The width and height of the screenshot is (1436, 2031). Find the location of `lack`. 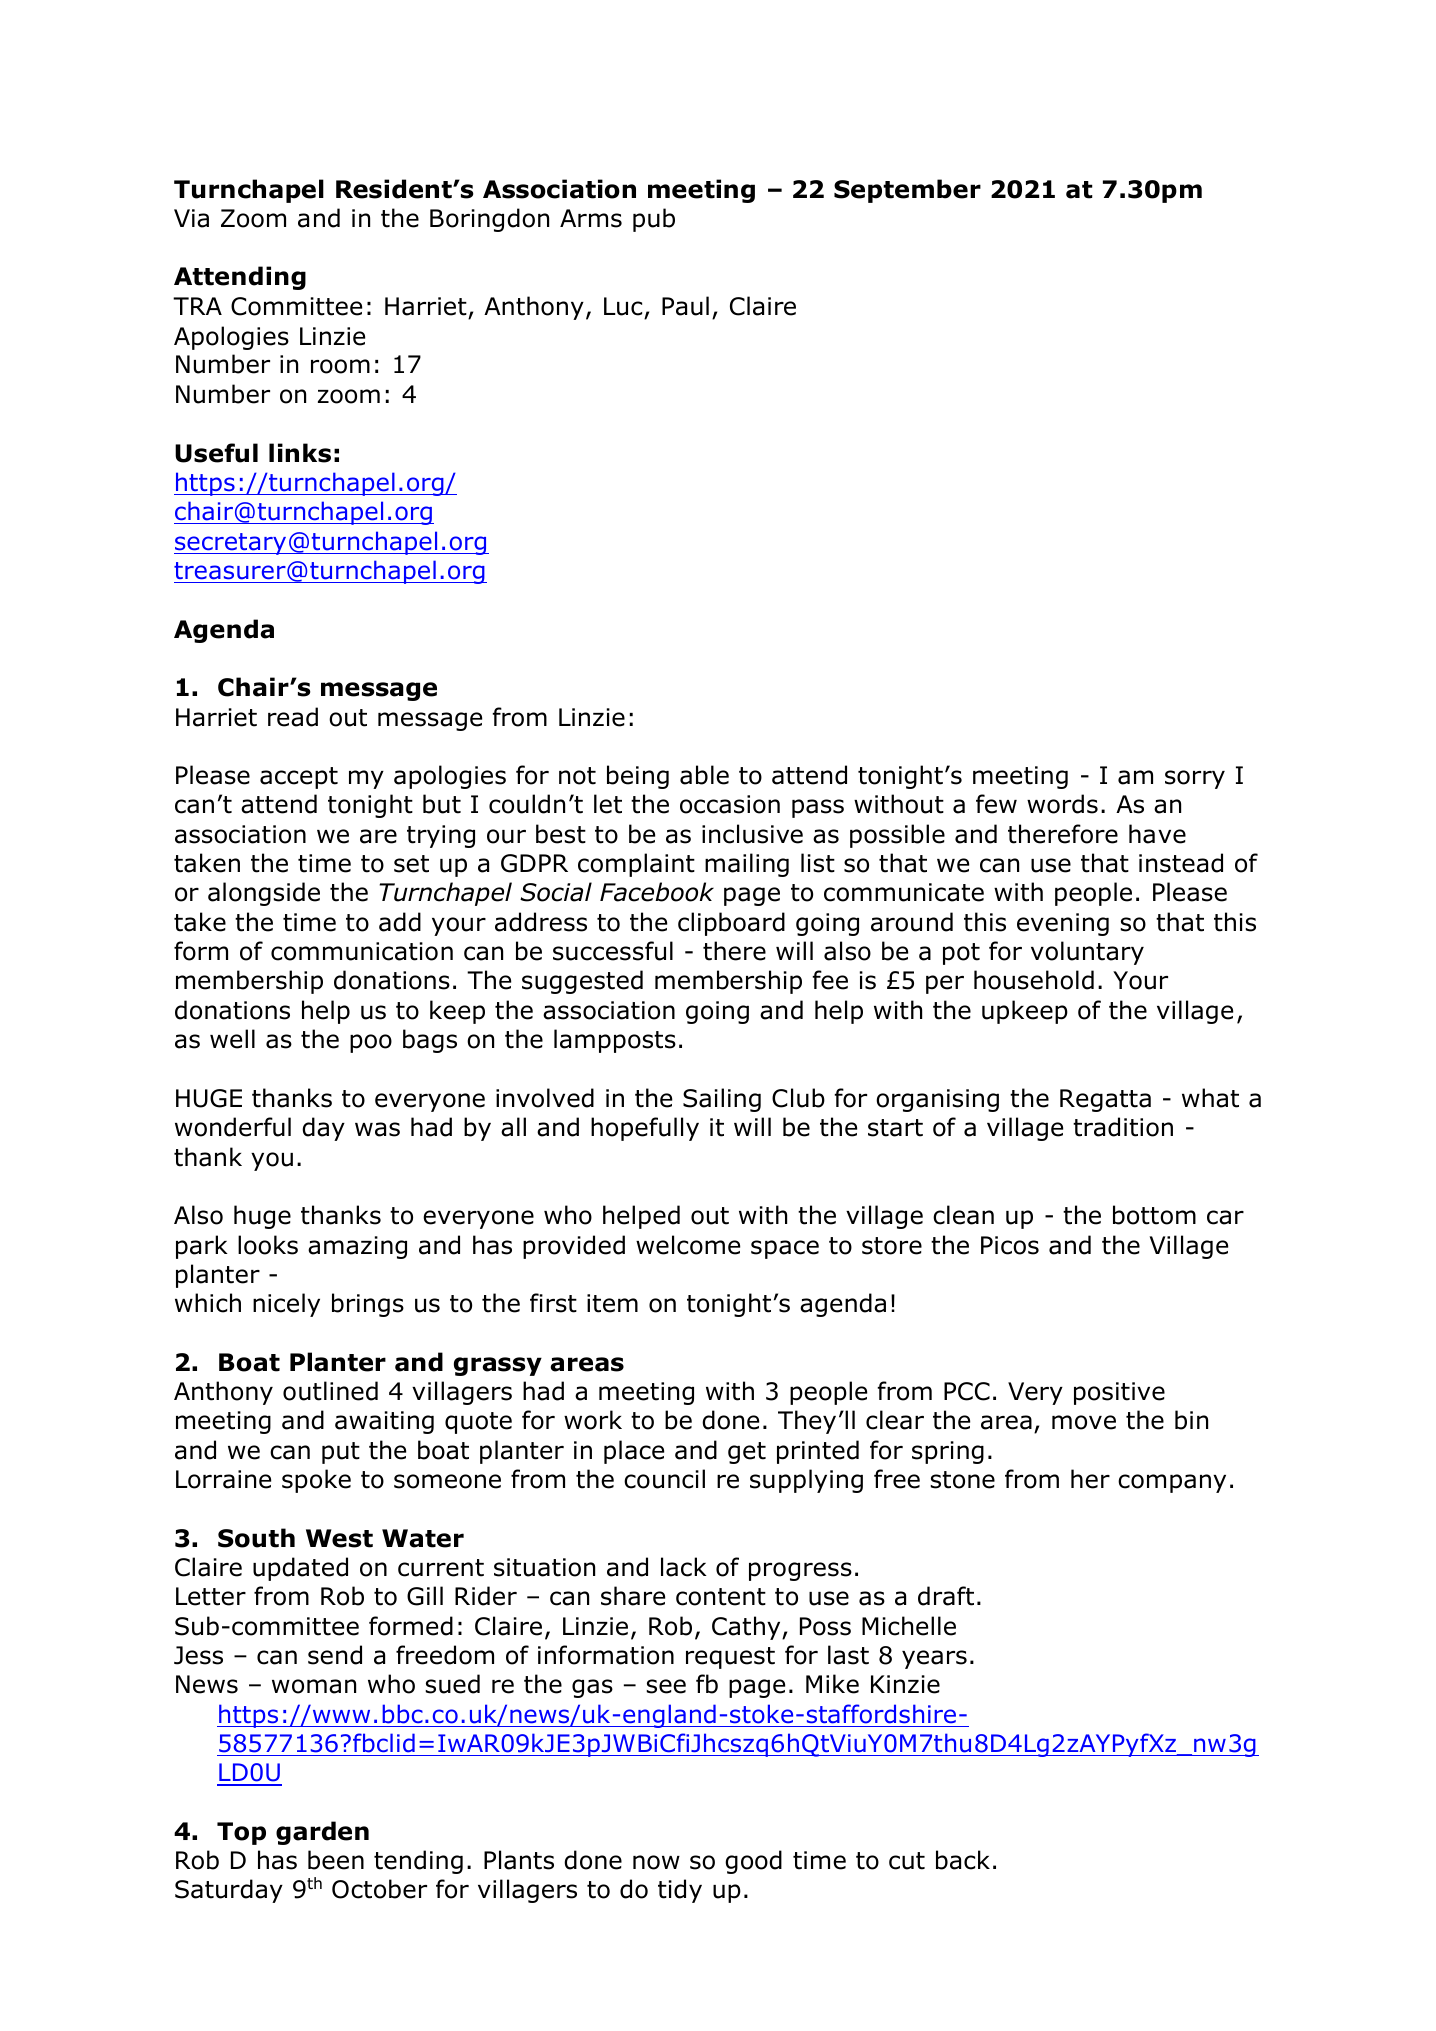

lack is located at coordinates (684, 1567).
